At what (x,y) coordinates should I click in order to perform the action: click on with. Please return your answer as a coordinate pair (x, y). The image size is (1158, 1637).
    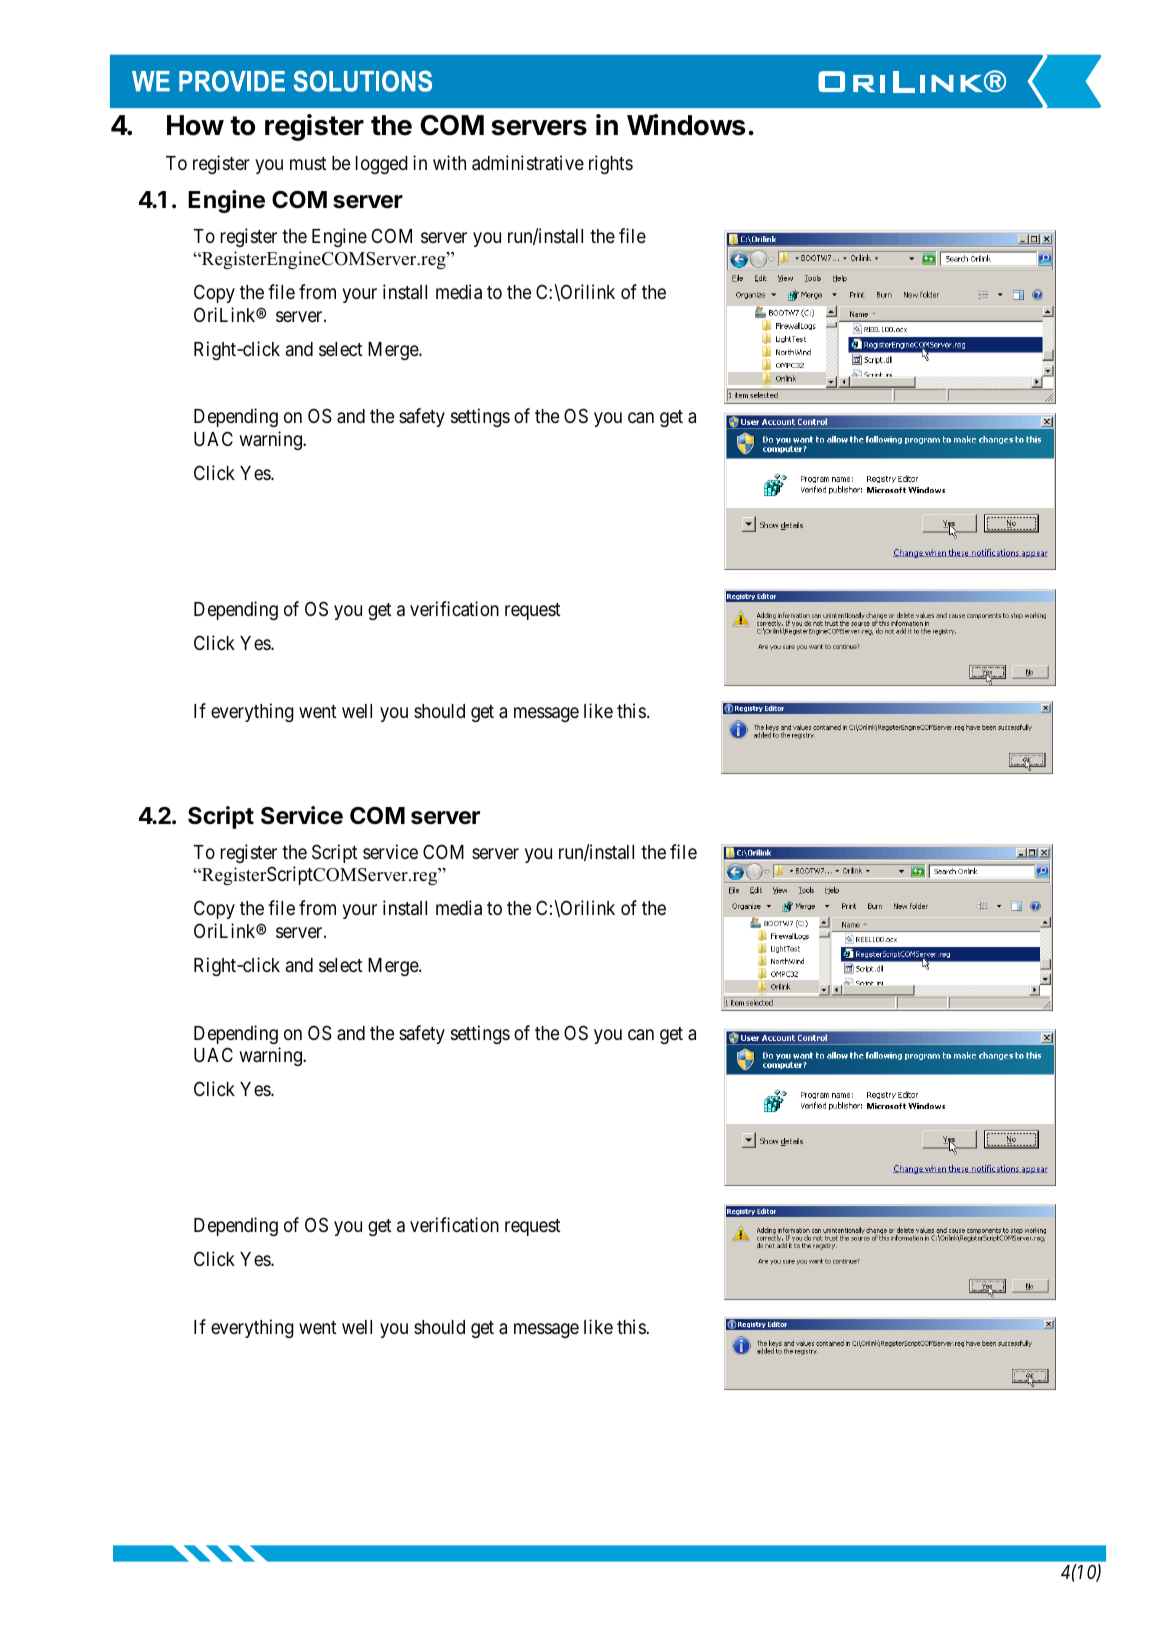
    Looking at the image, I should click on (449, 162).
